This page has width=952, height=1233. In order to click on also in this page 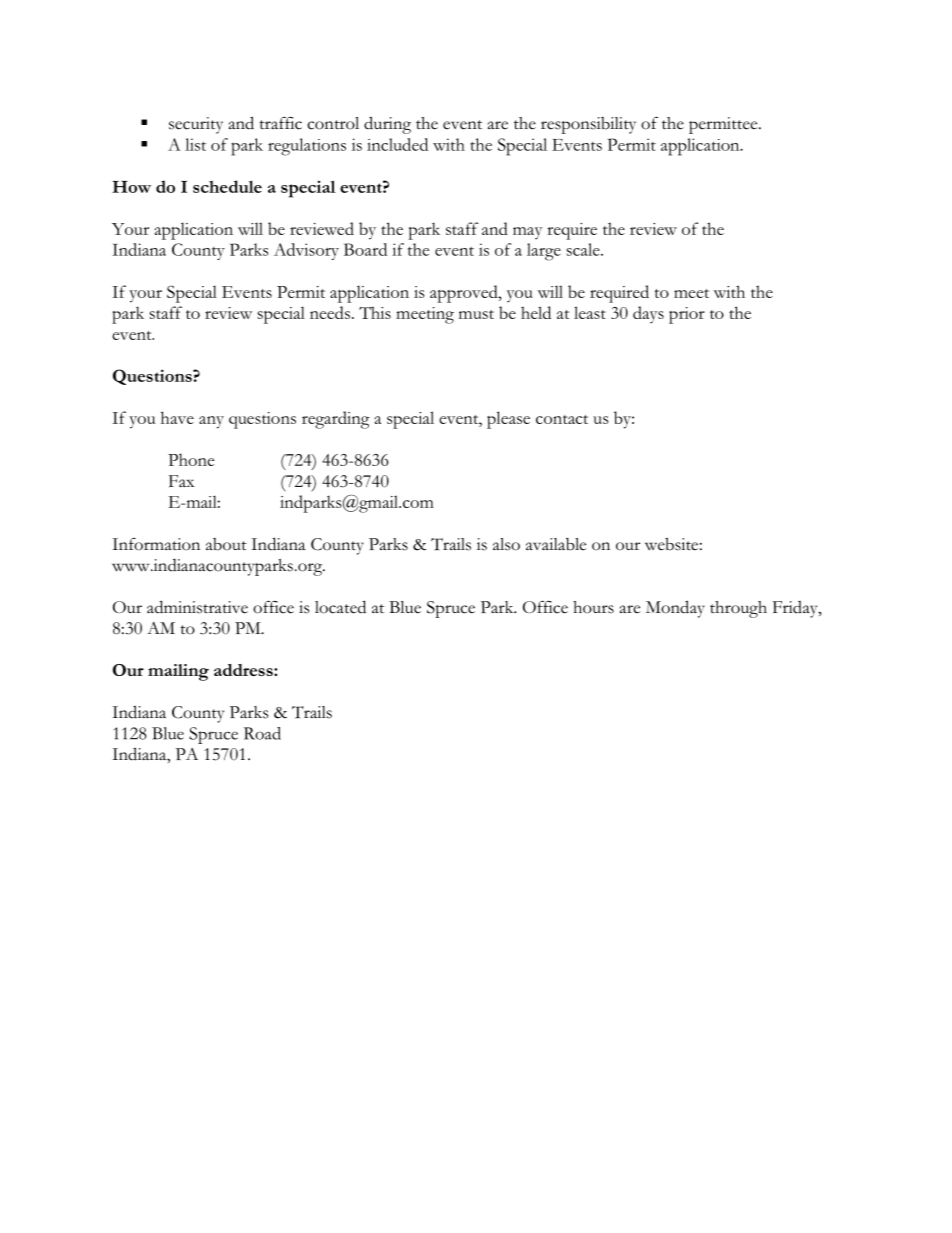, I will do `click(506, 544)`.
